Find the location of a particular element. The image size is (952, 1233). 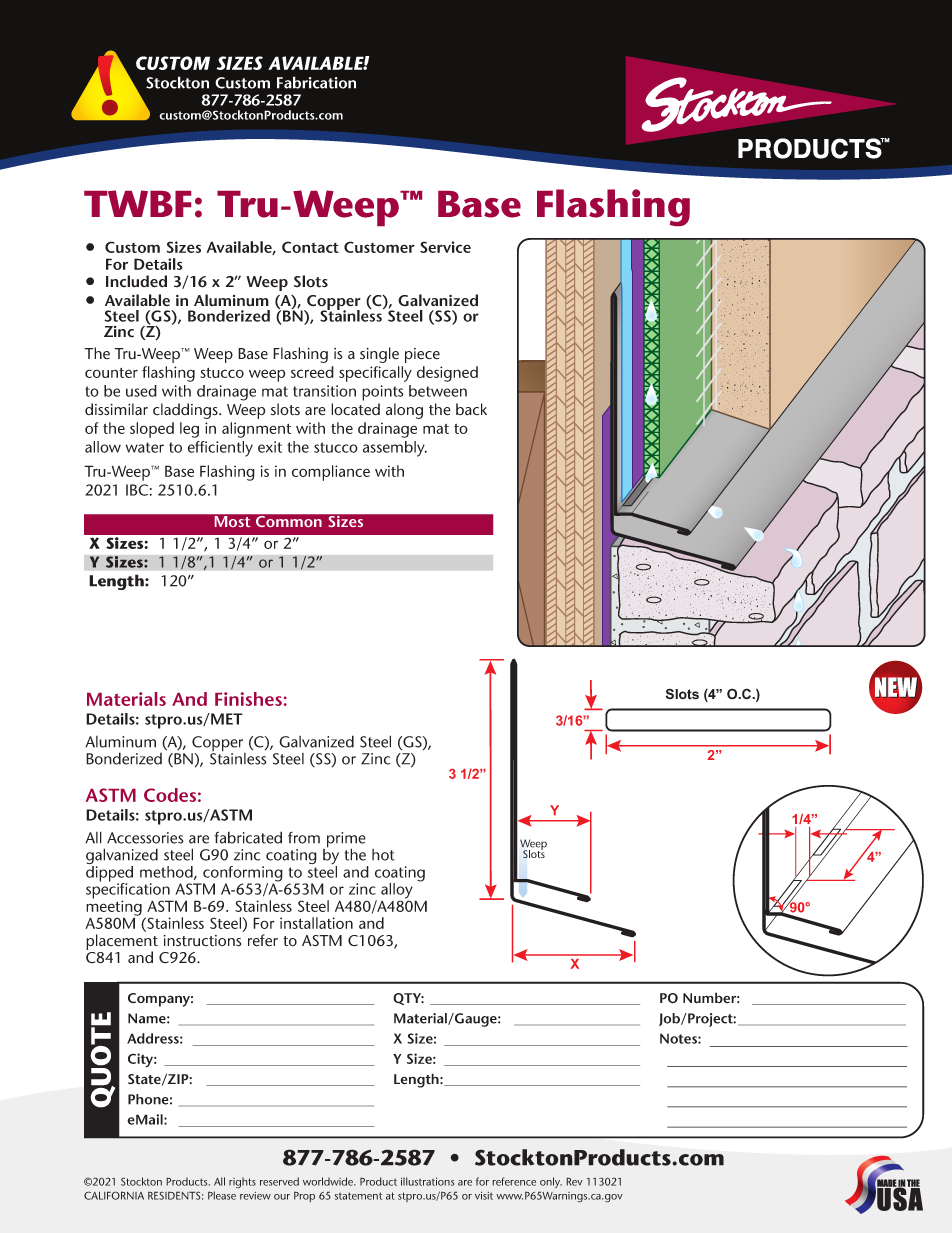

Finishes is located at coordinates (248, 699).
